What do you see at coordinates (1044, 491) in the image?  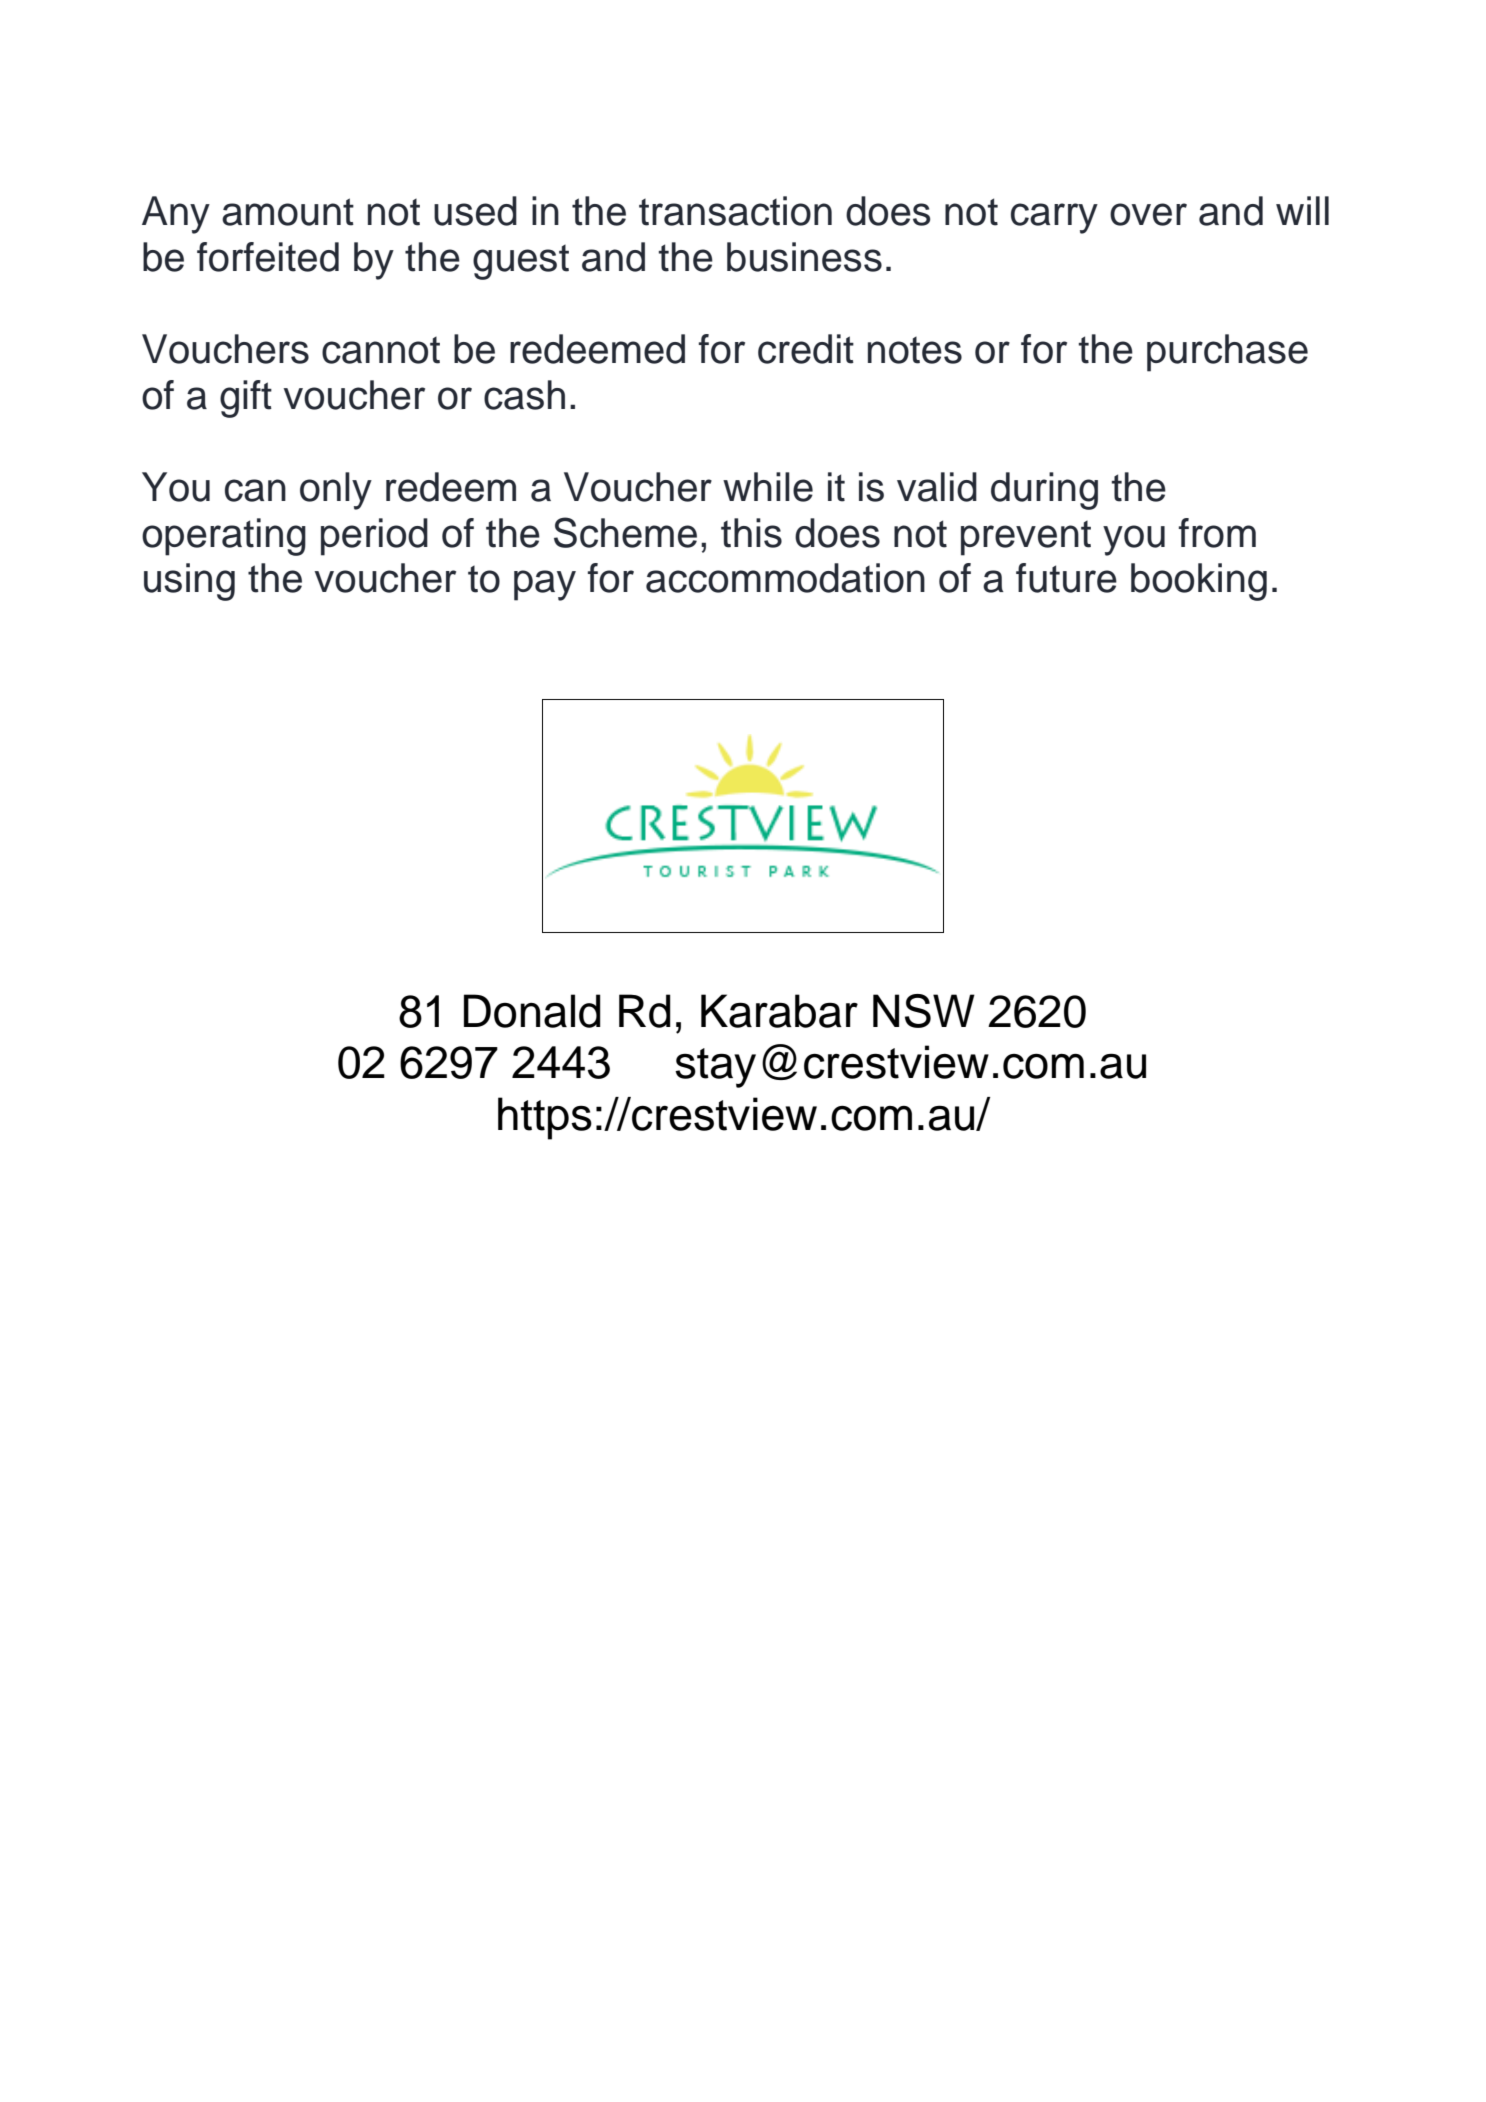 I see `during` at bounding box center [1044, 491].
